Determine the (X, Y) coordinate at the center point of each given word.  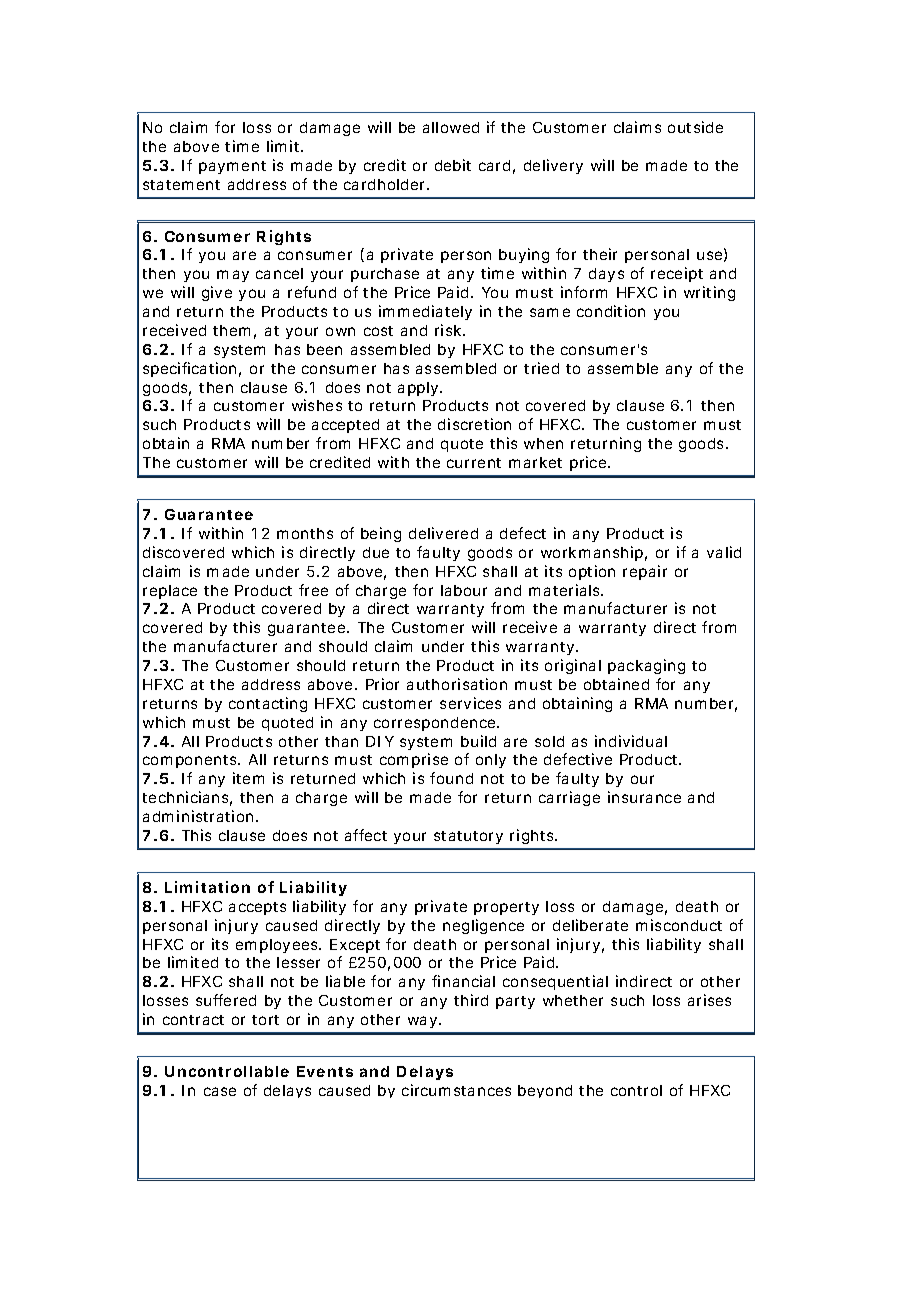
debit (453, 165)
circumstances (456, 1090)
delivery (553, 166)
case (220, 1091)
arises (709, 1000)
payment (232, 167)
